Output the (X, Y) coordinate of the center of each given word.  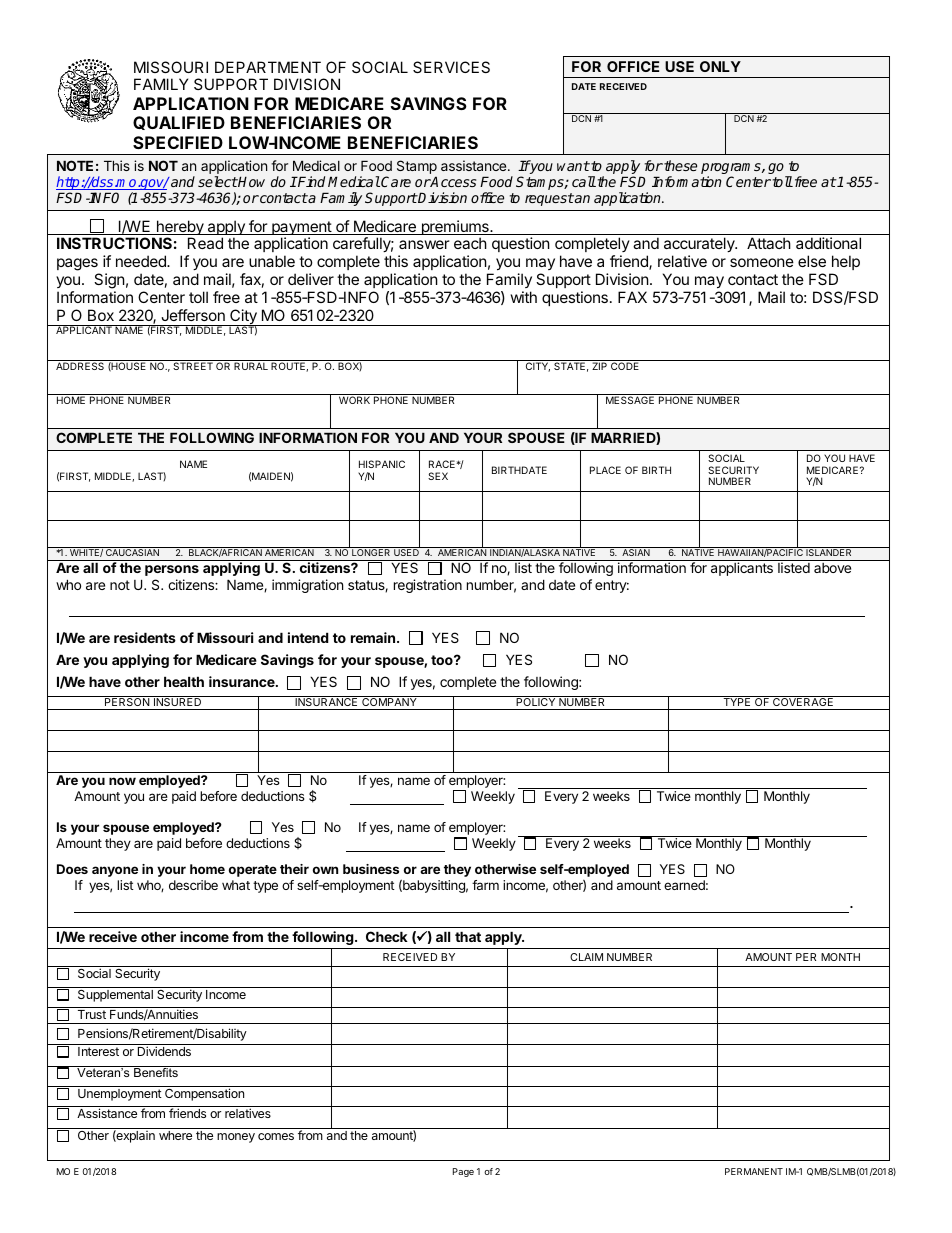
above (832, 568)
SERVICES (451, 67)
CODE (625, 366)
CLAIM (586, 957)
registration (428, 586)
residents (145, 637)
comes (276, 1136)
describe (193, 885)
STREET (193, 366)
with (524, 297)
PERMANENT (754, 1171)
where (175, 1135)
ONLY (720, 66)
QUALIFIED (179, 123)
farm (485, 885)
